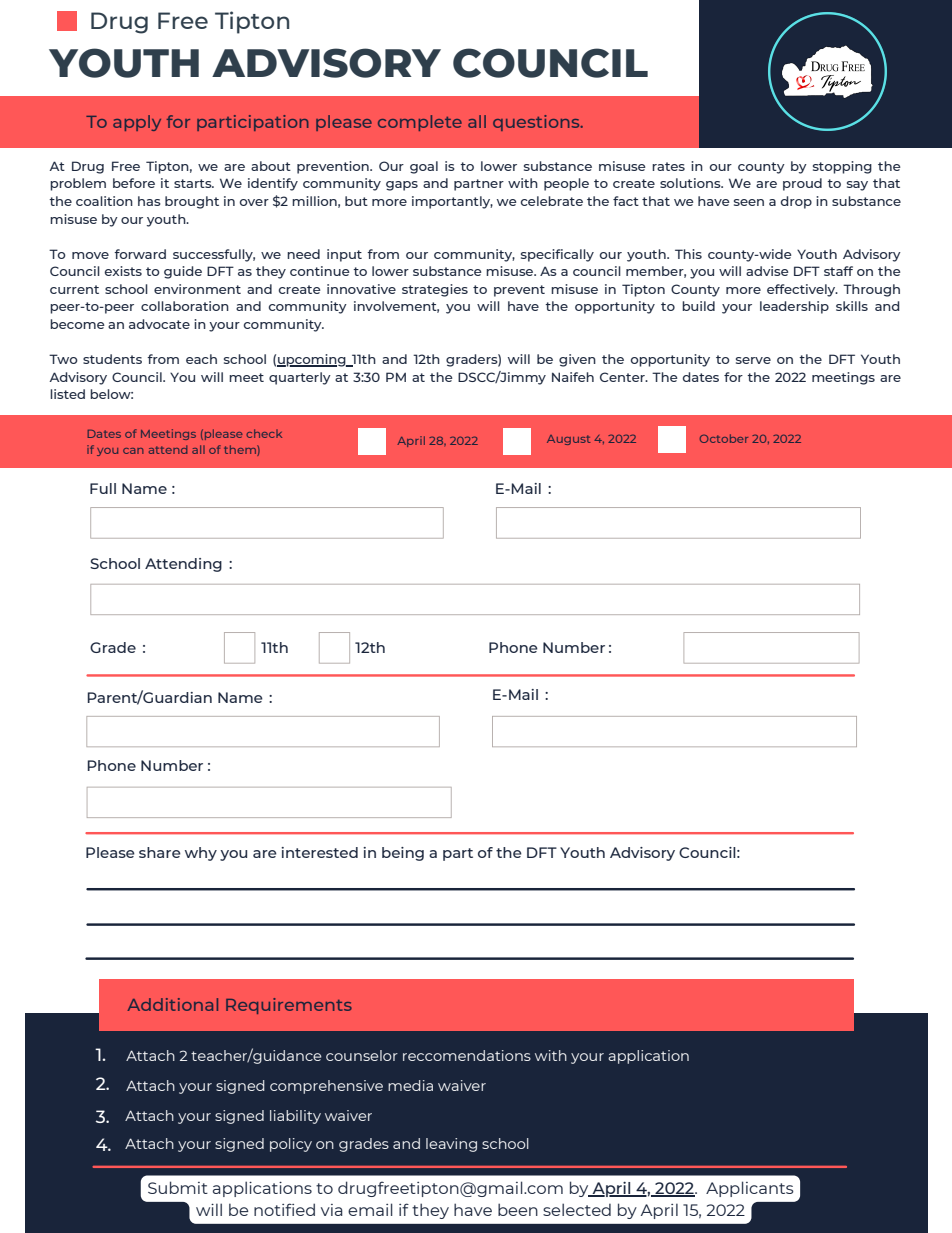 This screenshot has width=952, height=1233. Describe the element at coordinates (724, 438) in the screenshot. I see `October` at that location.
